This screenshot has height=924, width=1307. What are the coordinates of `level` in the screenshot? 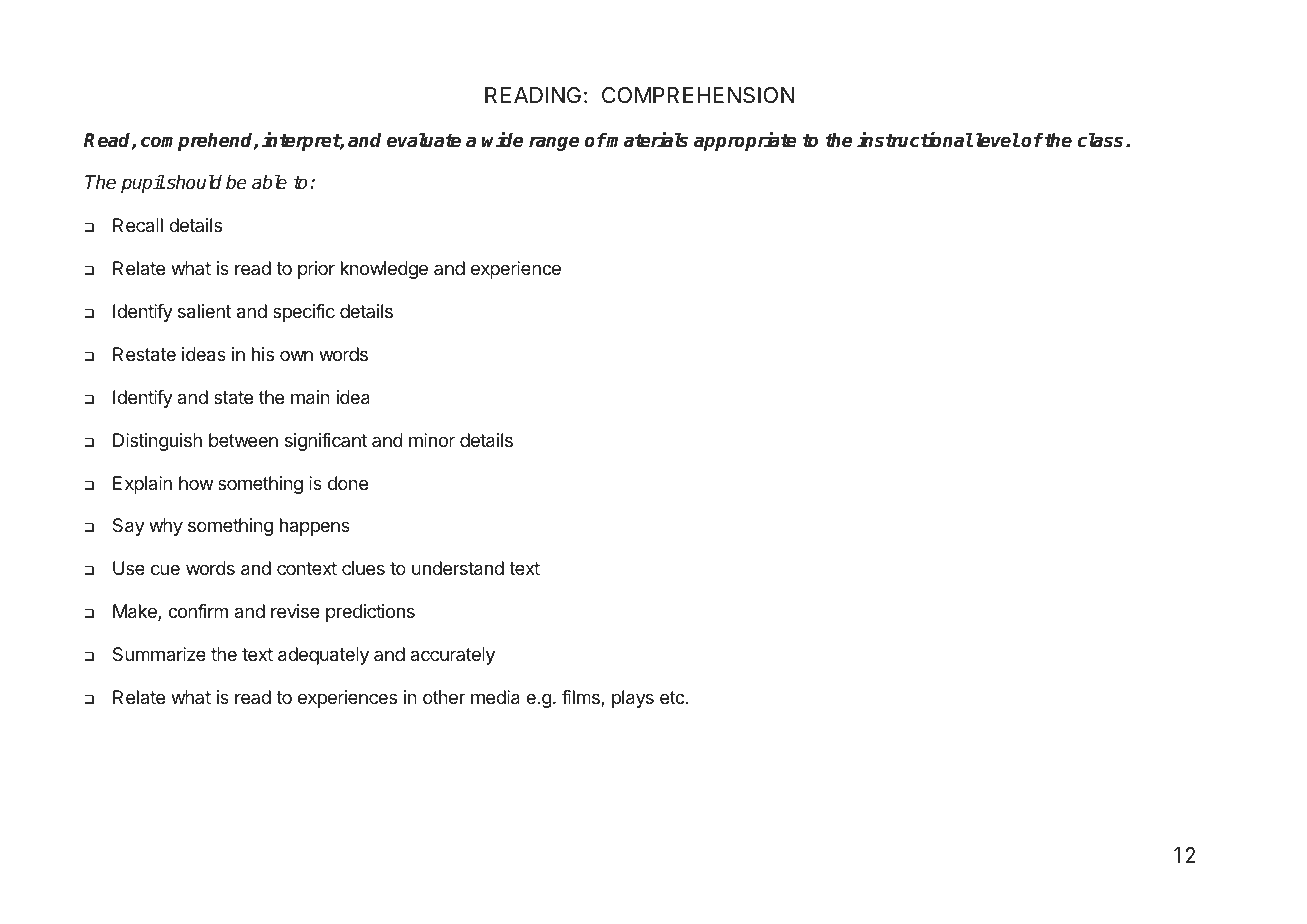 It's located at (996, 140).
